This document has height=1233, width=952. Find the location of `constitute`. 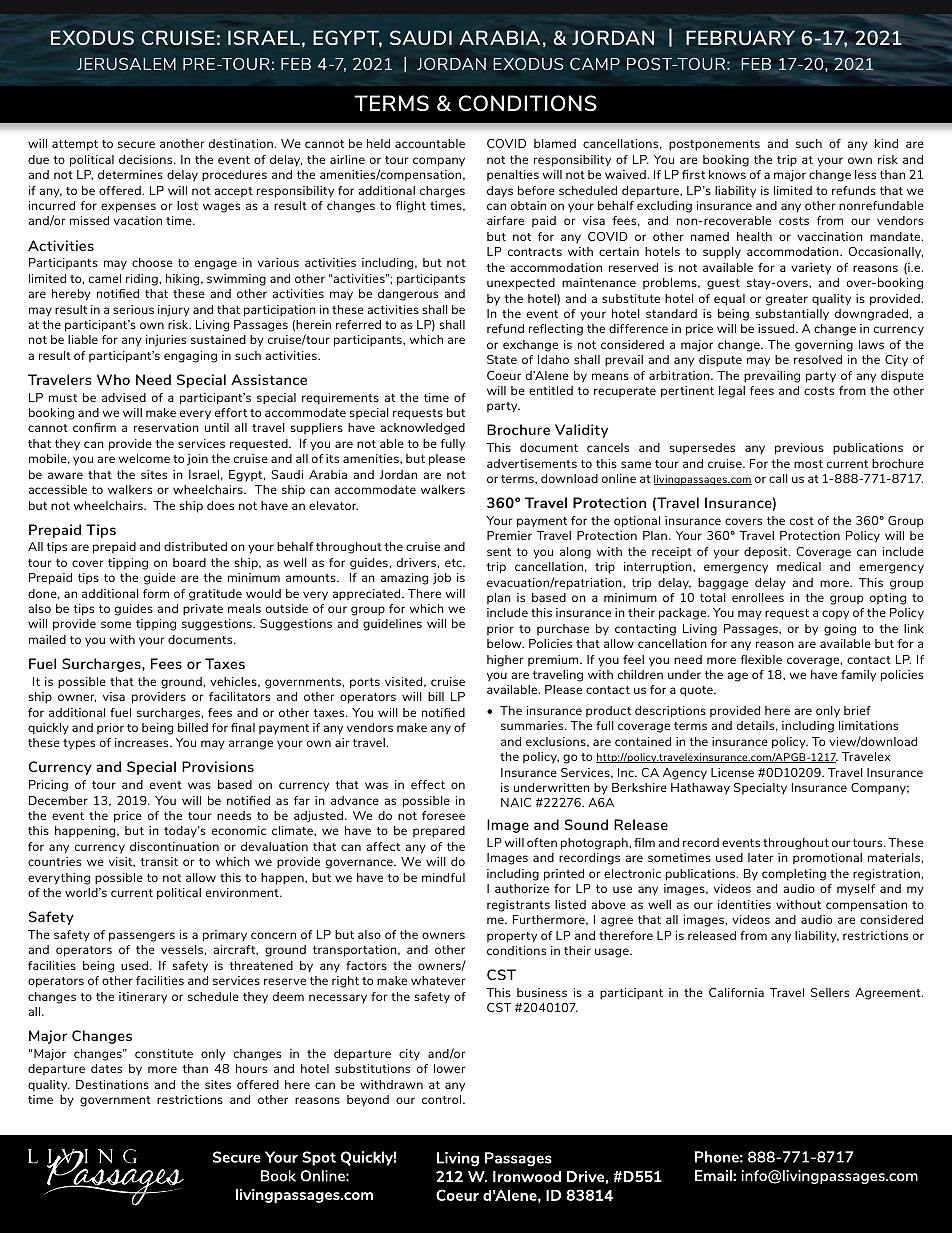

constitute is located at coordinates (164, 1053).
